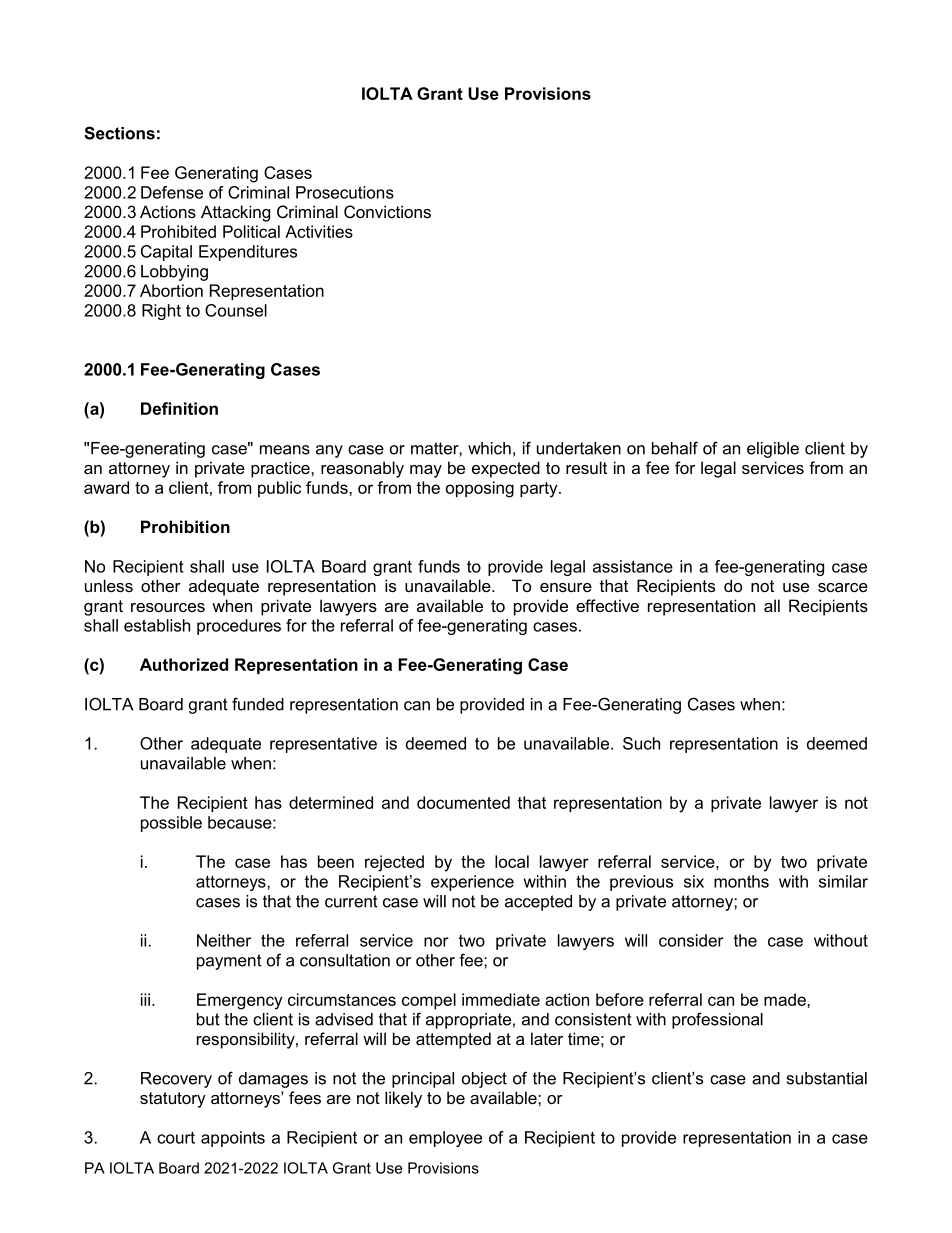 Image resolution: width=952 pixels, height=1233 pixels. I want to click on Convictions, so click(387, 211).
